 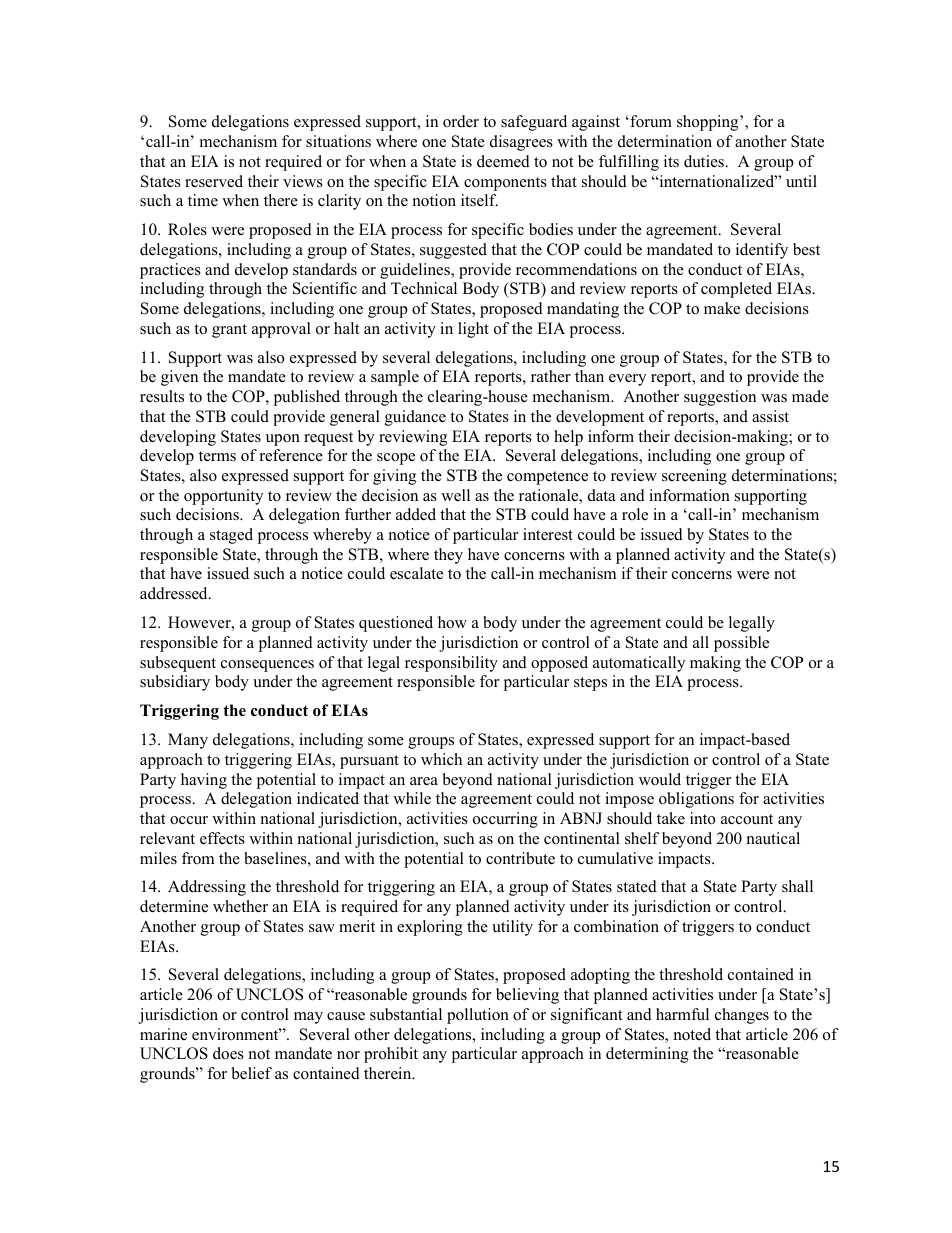 I want to click on duties, so click(x=705, y=161).
